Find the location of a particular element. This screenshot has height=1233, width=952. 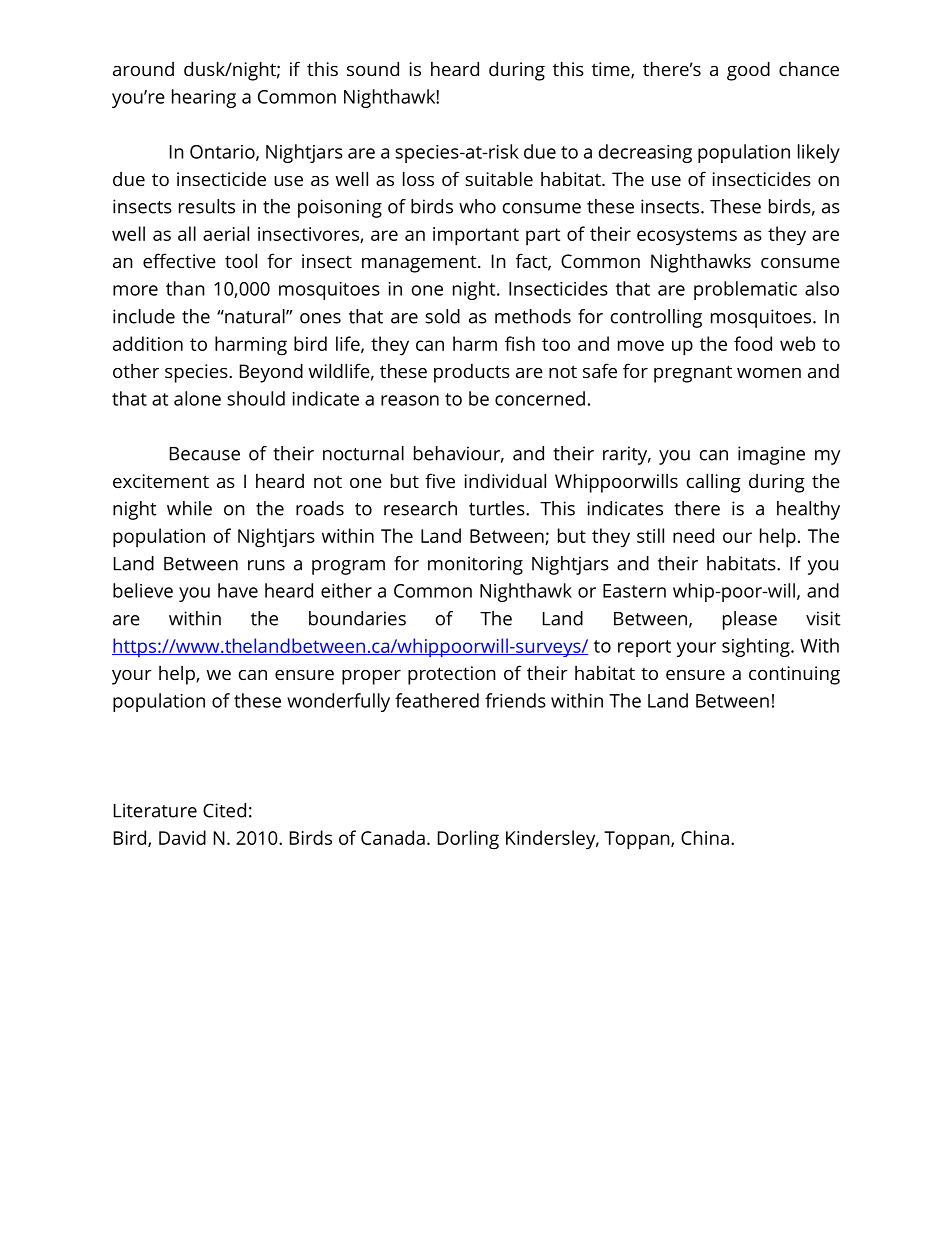

sound is located at coordinates (373, 68).
